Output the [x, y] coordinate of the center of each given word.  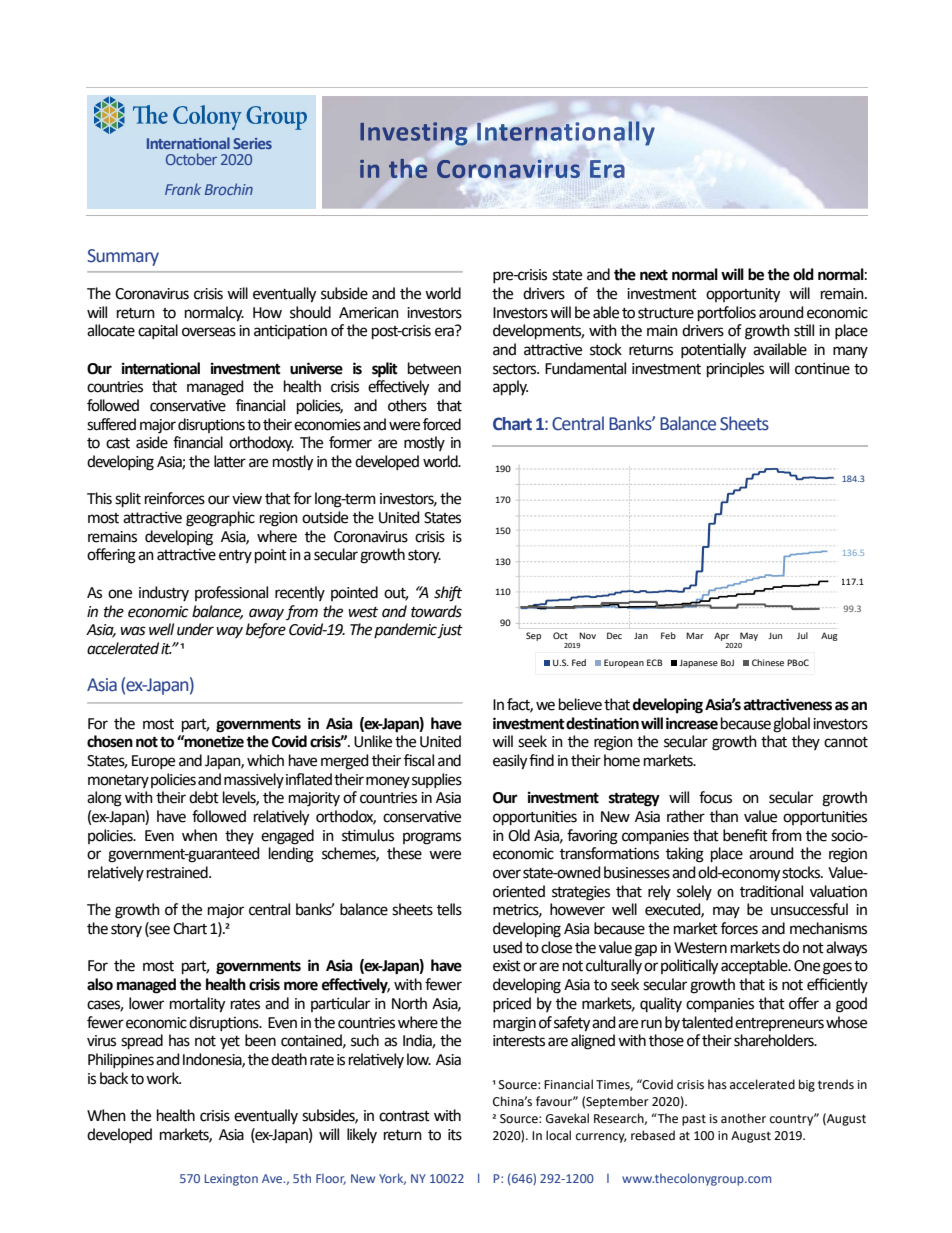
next [654, 275]
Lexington [231, 1180]
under [195, 629]
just [450, 631]
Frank [183, 189]
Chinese [768, 662]
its [455, 1135]
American [369, 313]
